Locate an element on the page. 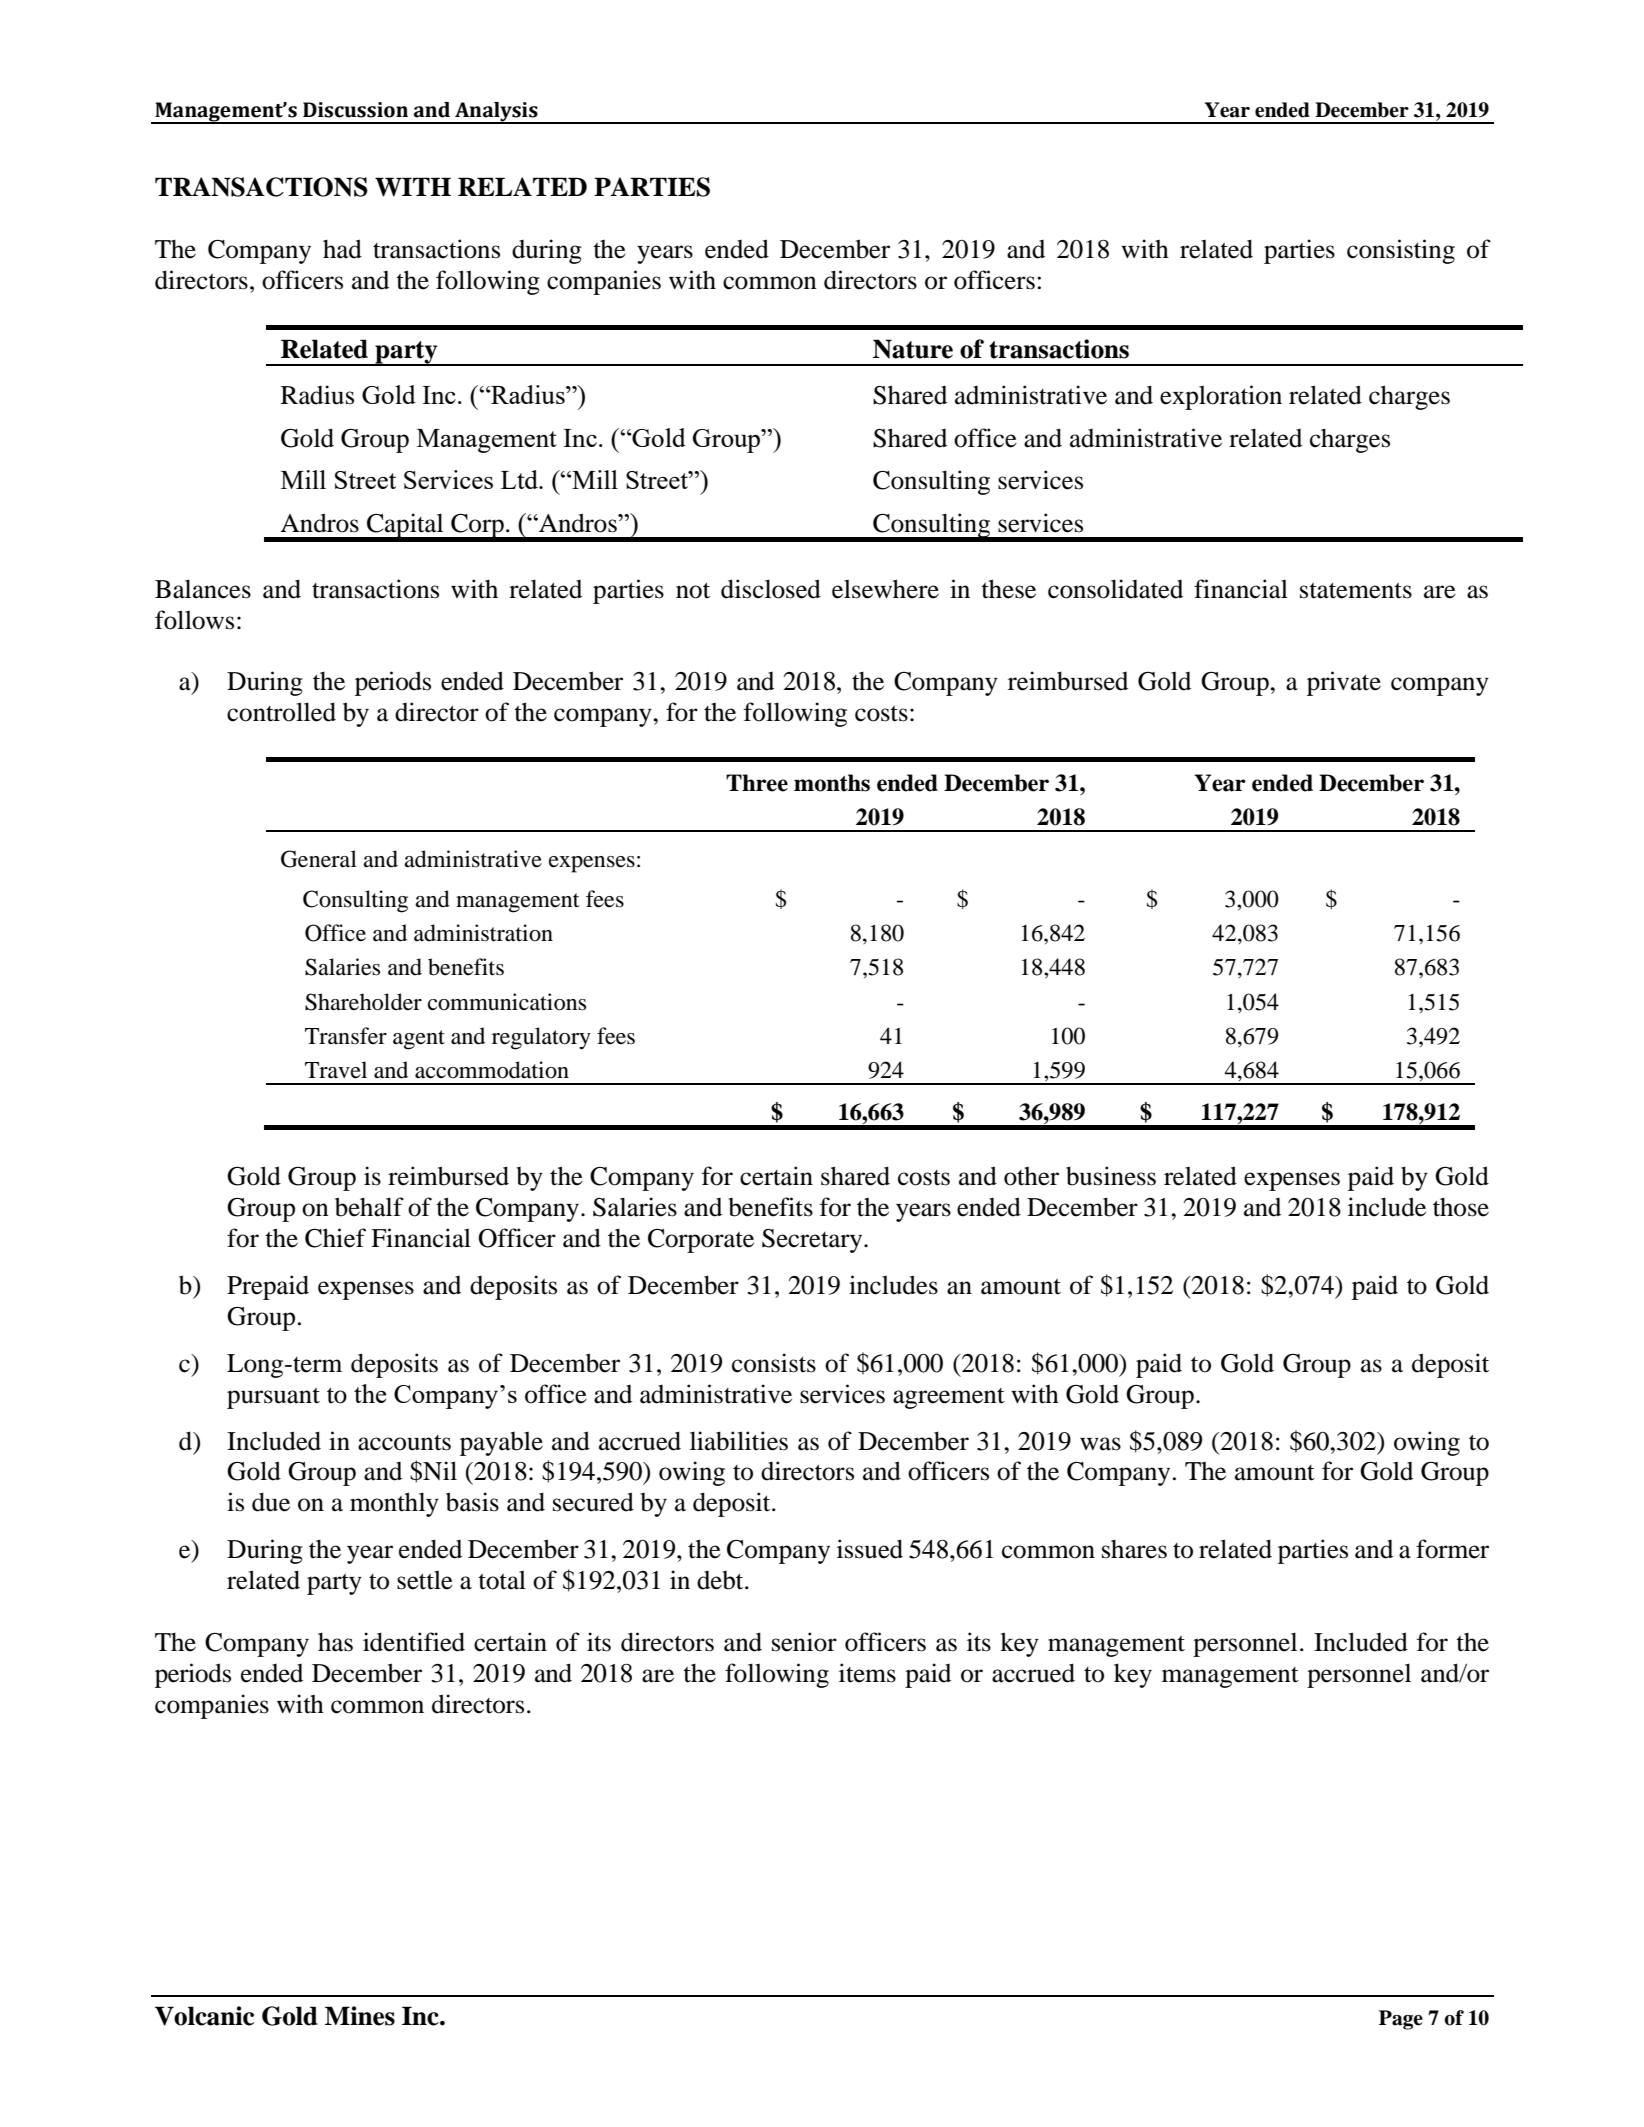 Image resolution: width=1644 pixels, height=2127 pixels. Discussion is located at coordinates (355, 110).
